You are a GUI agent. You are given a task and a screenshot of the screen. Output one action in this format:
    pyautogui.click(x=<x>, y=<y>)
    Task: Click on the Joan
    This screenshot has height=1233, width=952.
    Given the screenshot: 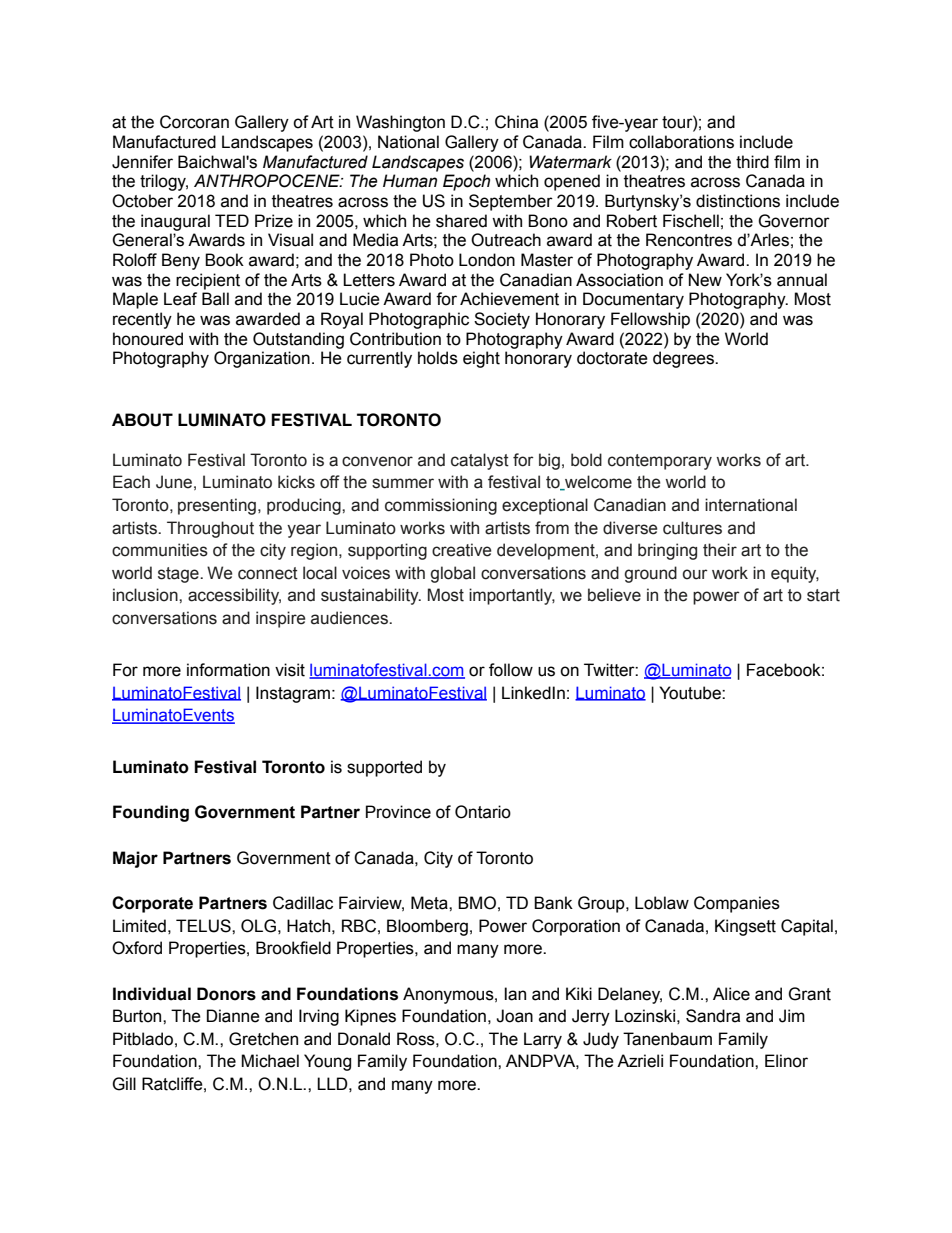 What is the action you would take?
    pyautogui.click(x=514, y=1016)
